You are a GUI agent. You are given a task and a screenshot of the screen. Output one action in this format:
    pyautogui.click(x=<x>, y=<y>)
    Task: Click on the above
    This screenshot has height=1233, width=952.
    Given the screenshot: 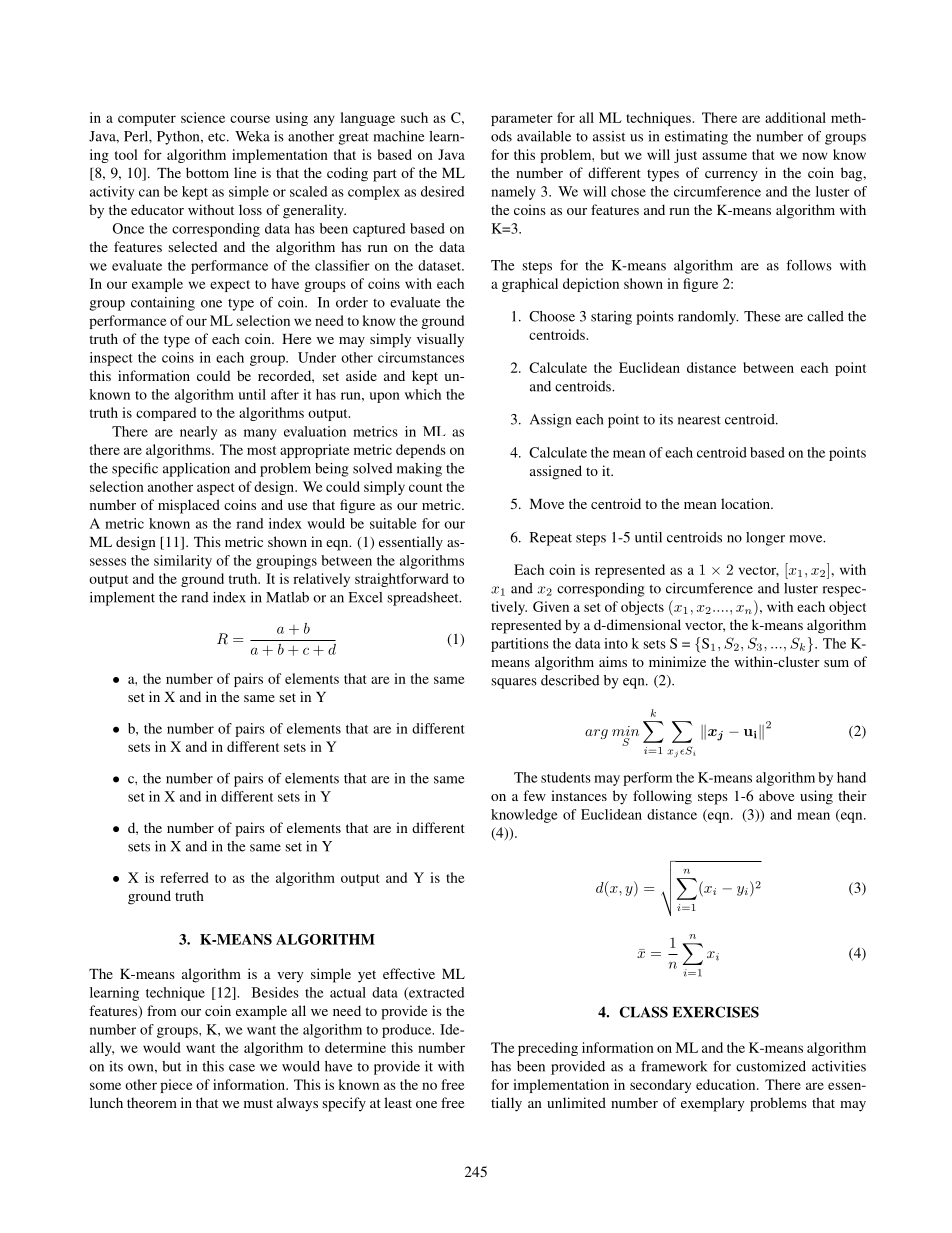 What is the action you would take?
    pyautogui.click(x=776, y=795)
